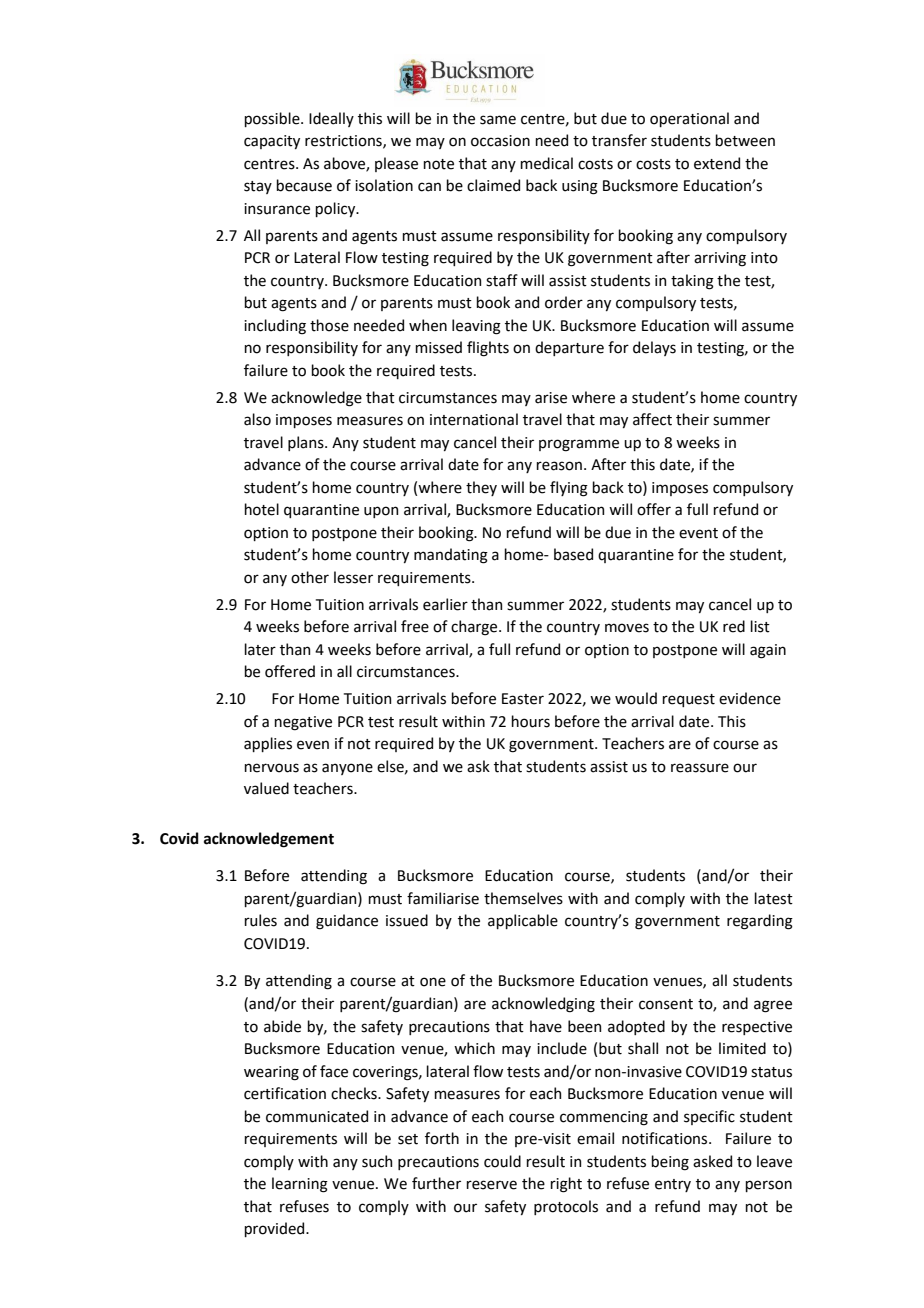 The height and width of the screenshot is (1308, 924). Describe the element at coordinates (491, 1185) in the screenshot. I see `reserve` at that location.
